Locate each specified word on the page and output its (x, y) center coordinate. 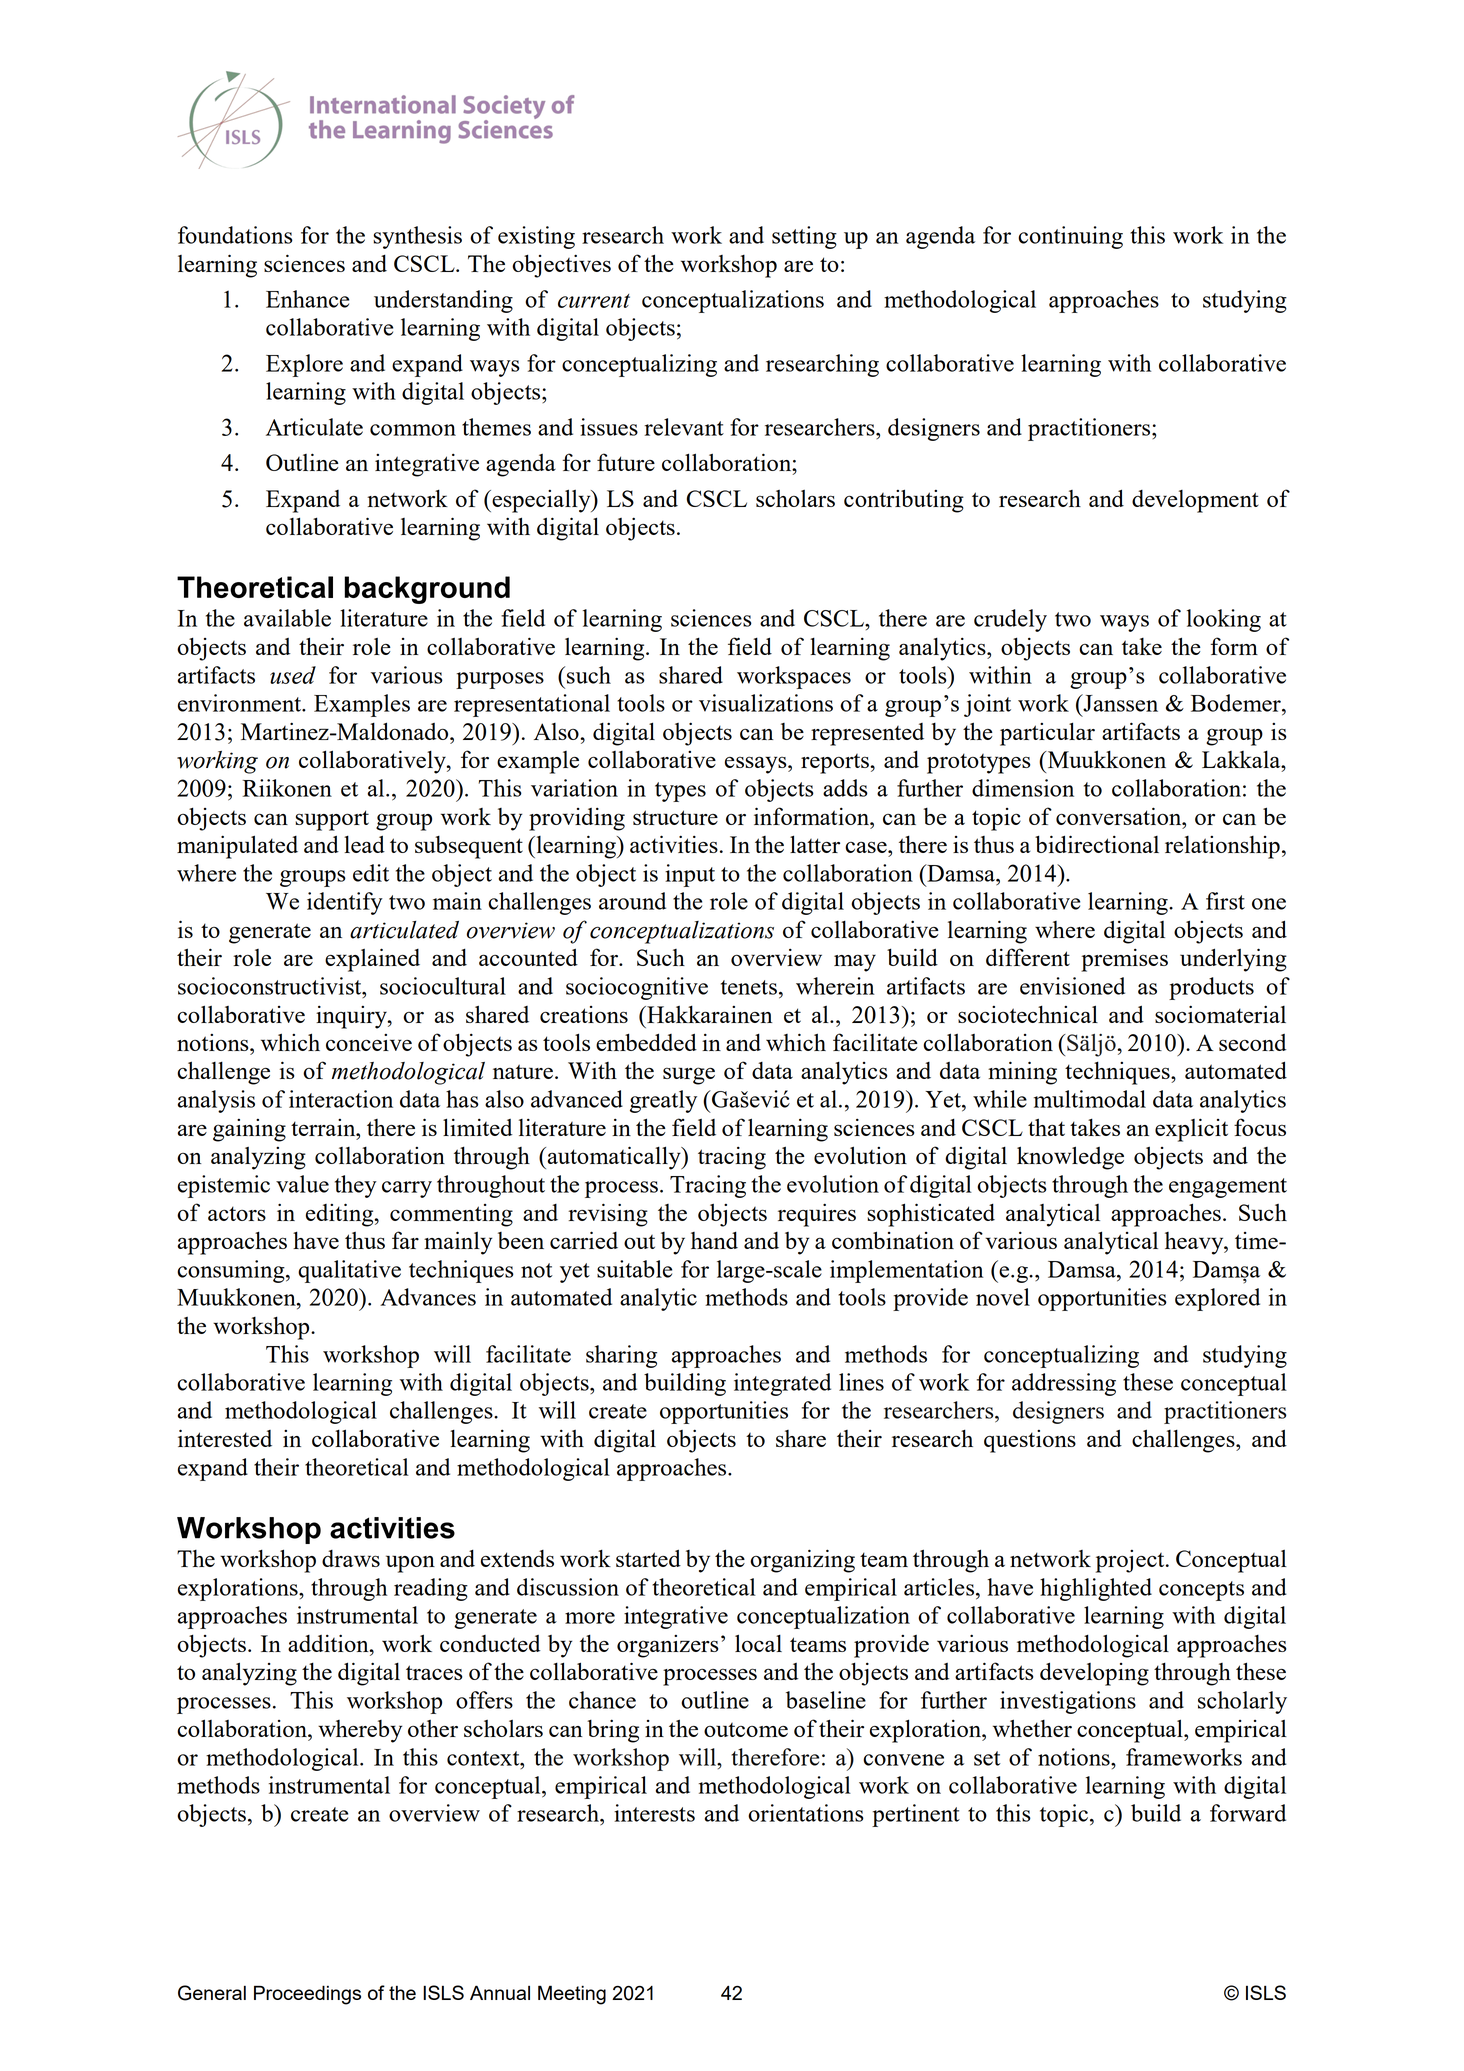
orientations (806, 1813)
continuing (1070, 237)
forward (1248, 1813)
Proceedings (307, 1995)
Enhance (307, 299)
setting (804, 237)
